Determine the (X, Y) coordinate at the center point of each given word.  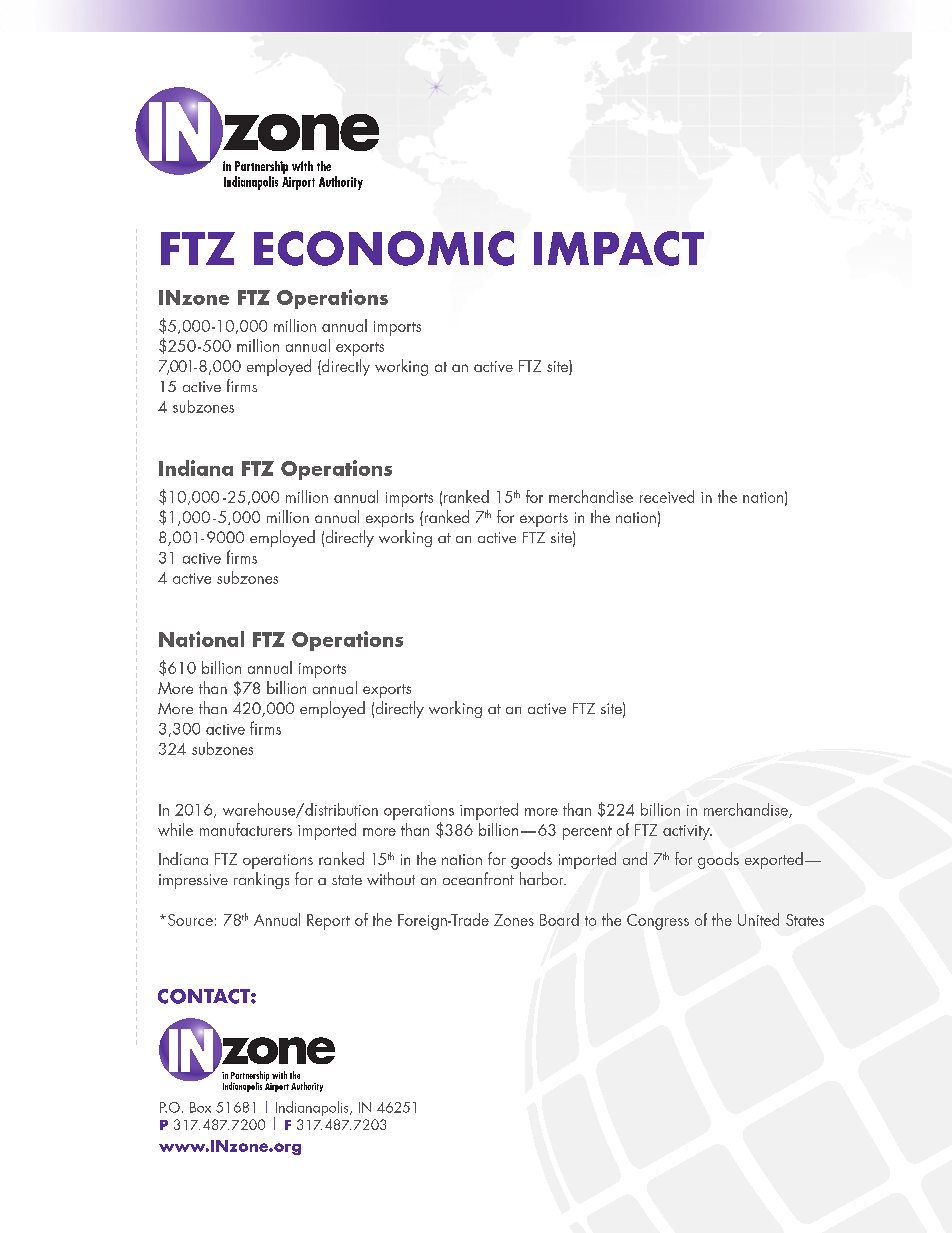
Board (559, 919)
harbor (543, 878)
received (667, 496)
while (175, 829)
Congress (658, 922)
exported (774, 860)
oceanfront (478, 878)
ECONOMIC (384, 248)
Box (200, 1107)
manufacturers (246, 829)
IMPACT (619, 248)
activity (687, 832)
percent (587, 833)
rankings (261, 880)
